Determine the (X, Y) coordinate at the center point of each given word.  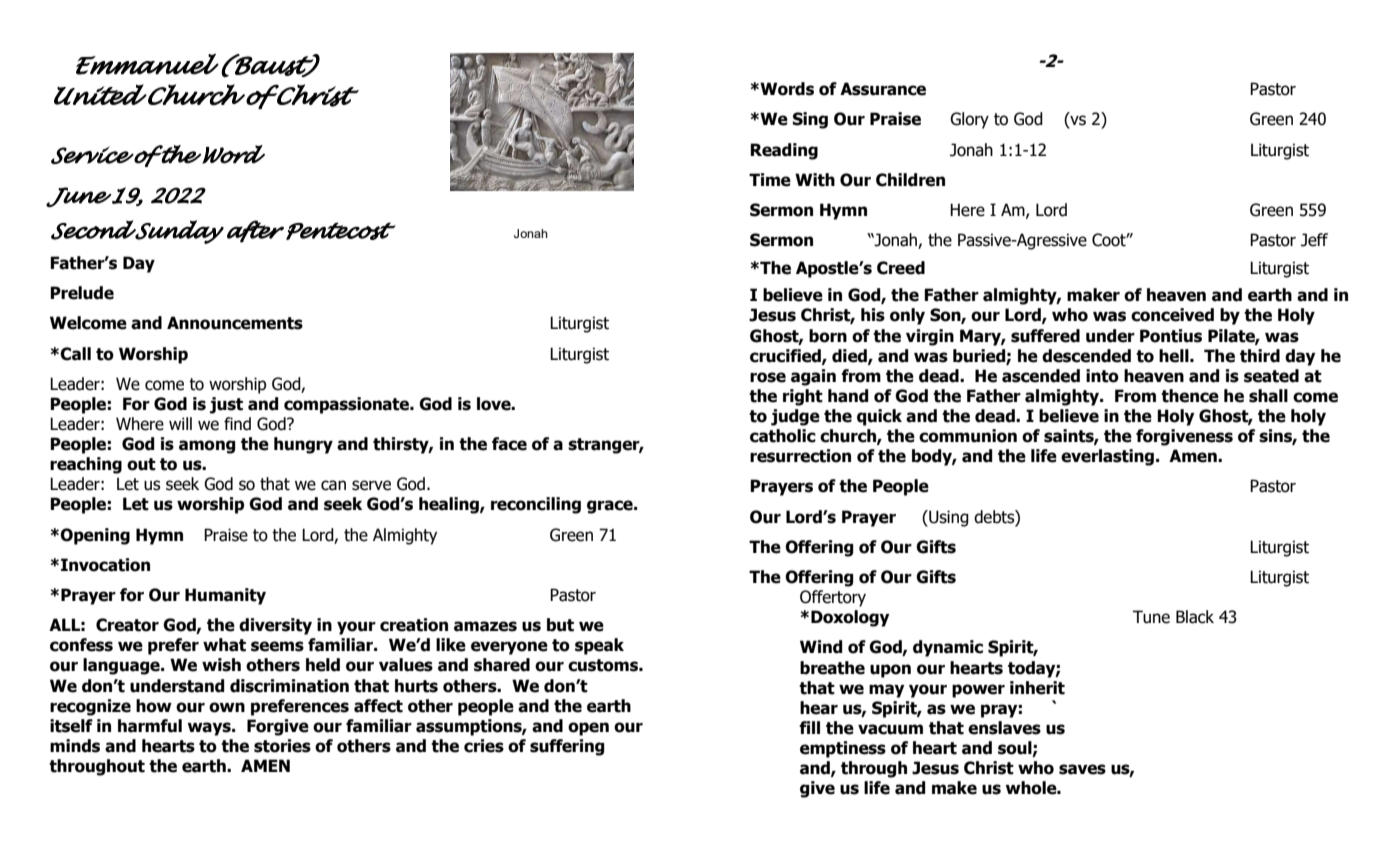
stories (282, 746)
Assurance (883, 89)
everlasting (1109, 457)
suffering (567, 747)
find (237, 424)
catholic (783, 436)
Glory (969, 120)
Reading (784, 151)
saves (1082, 769)
